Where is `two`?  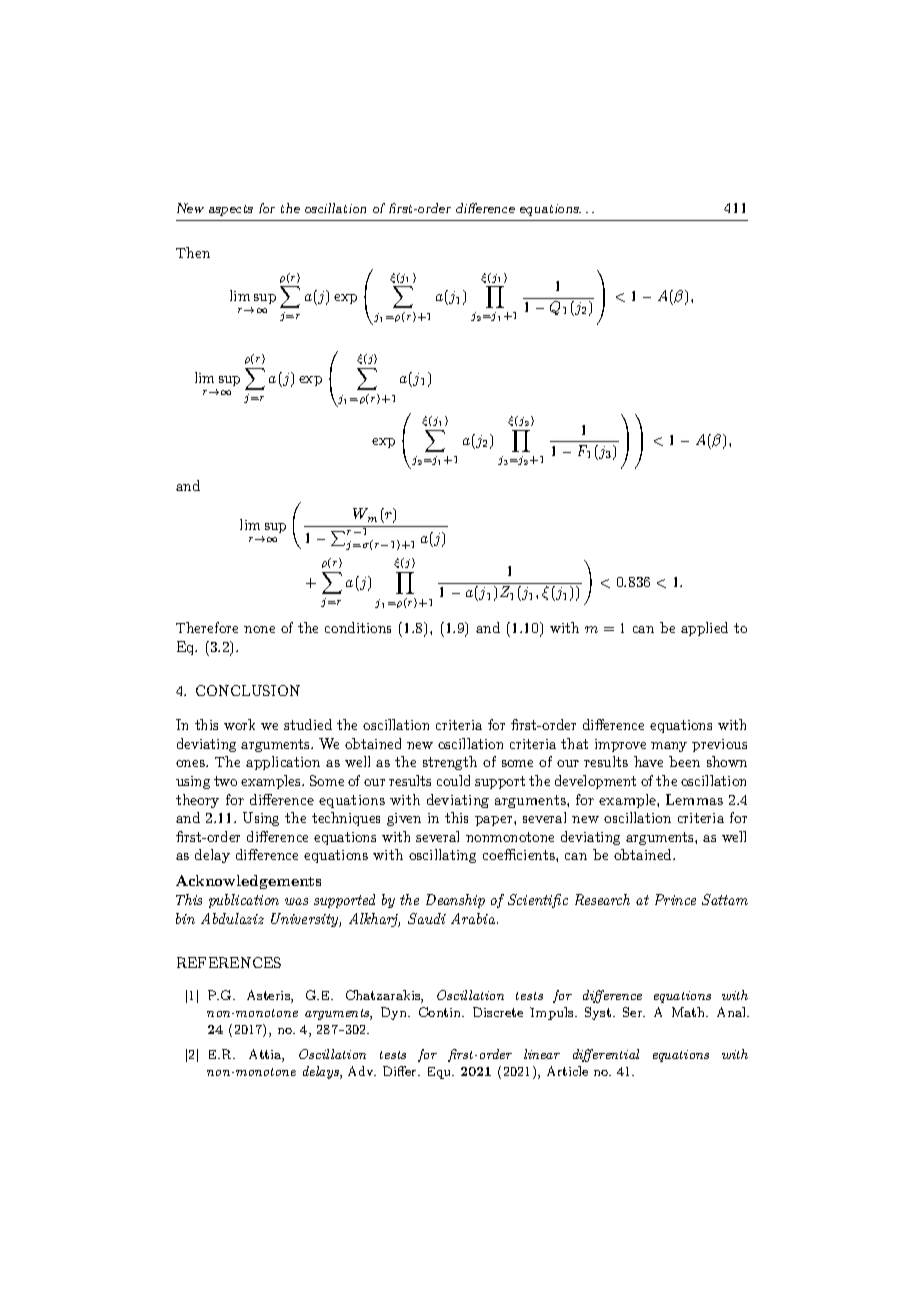
two is located at coordinates (225, 781).
